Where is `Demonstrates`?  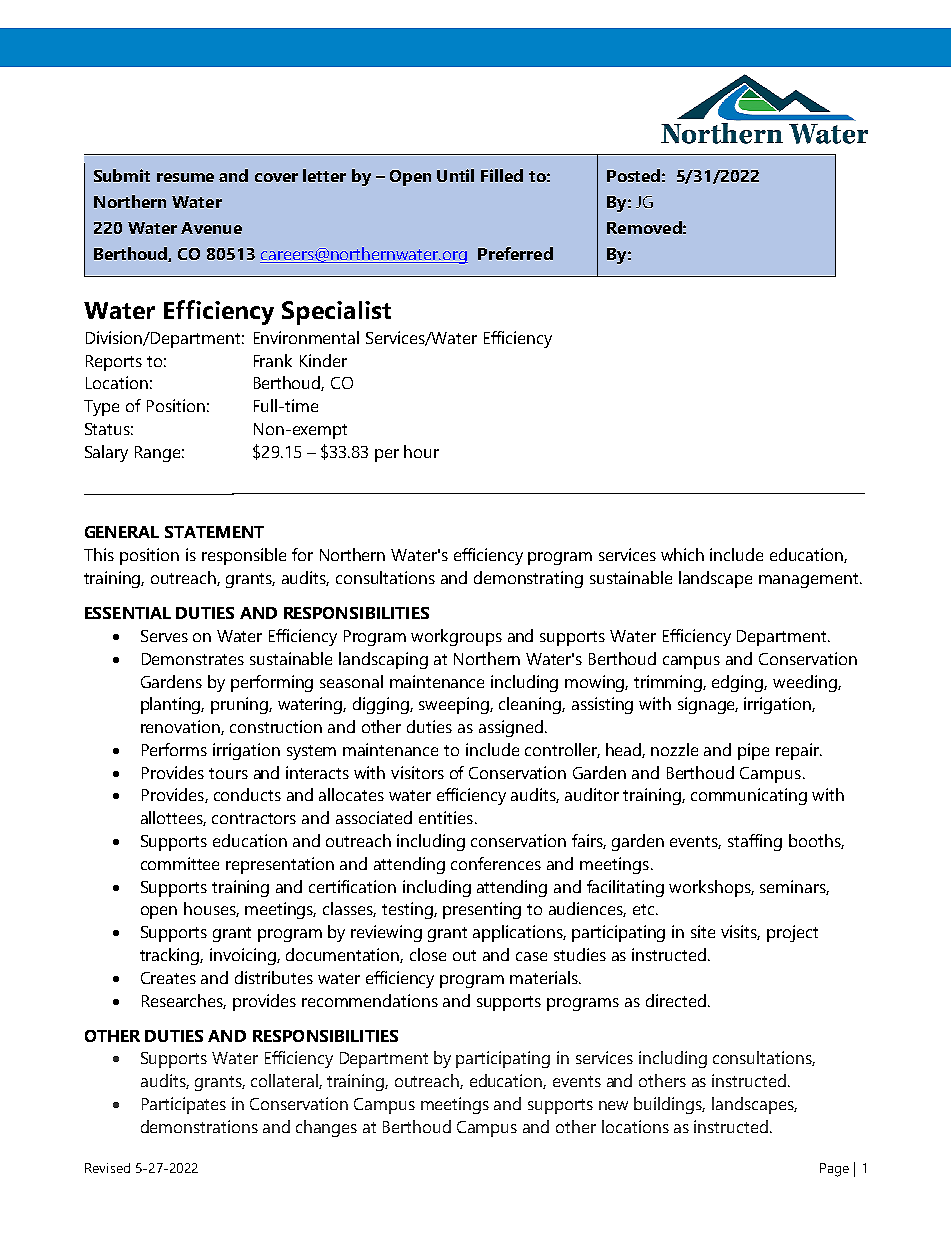
Demonstrates is located at coordinates (193, 659).
